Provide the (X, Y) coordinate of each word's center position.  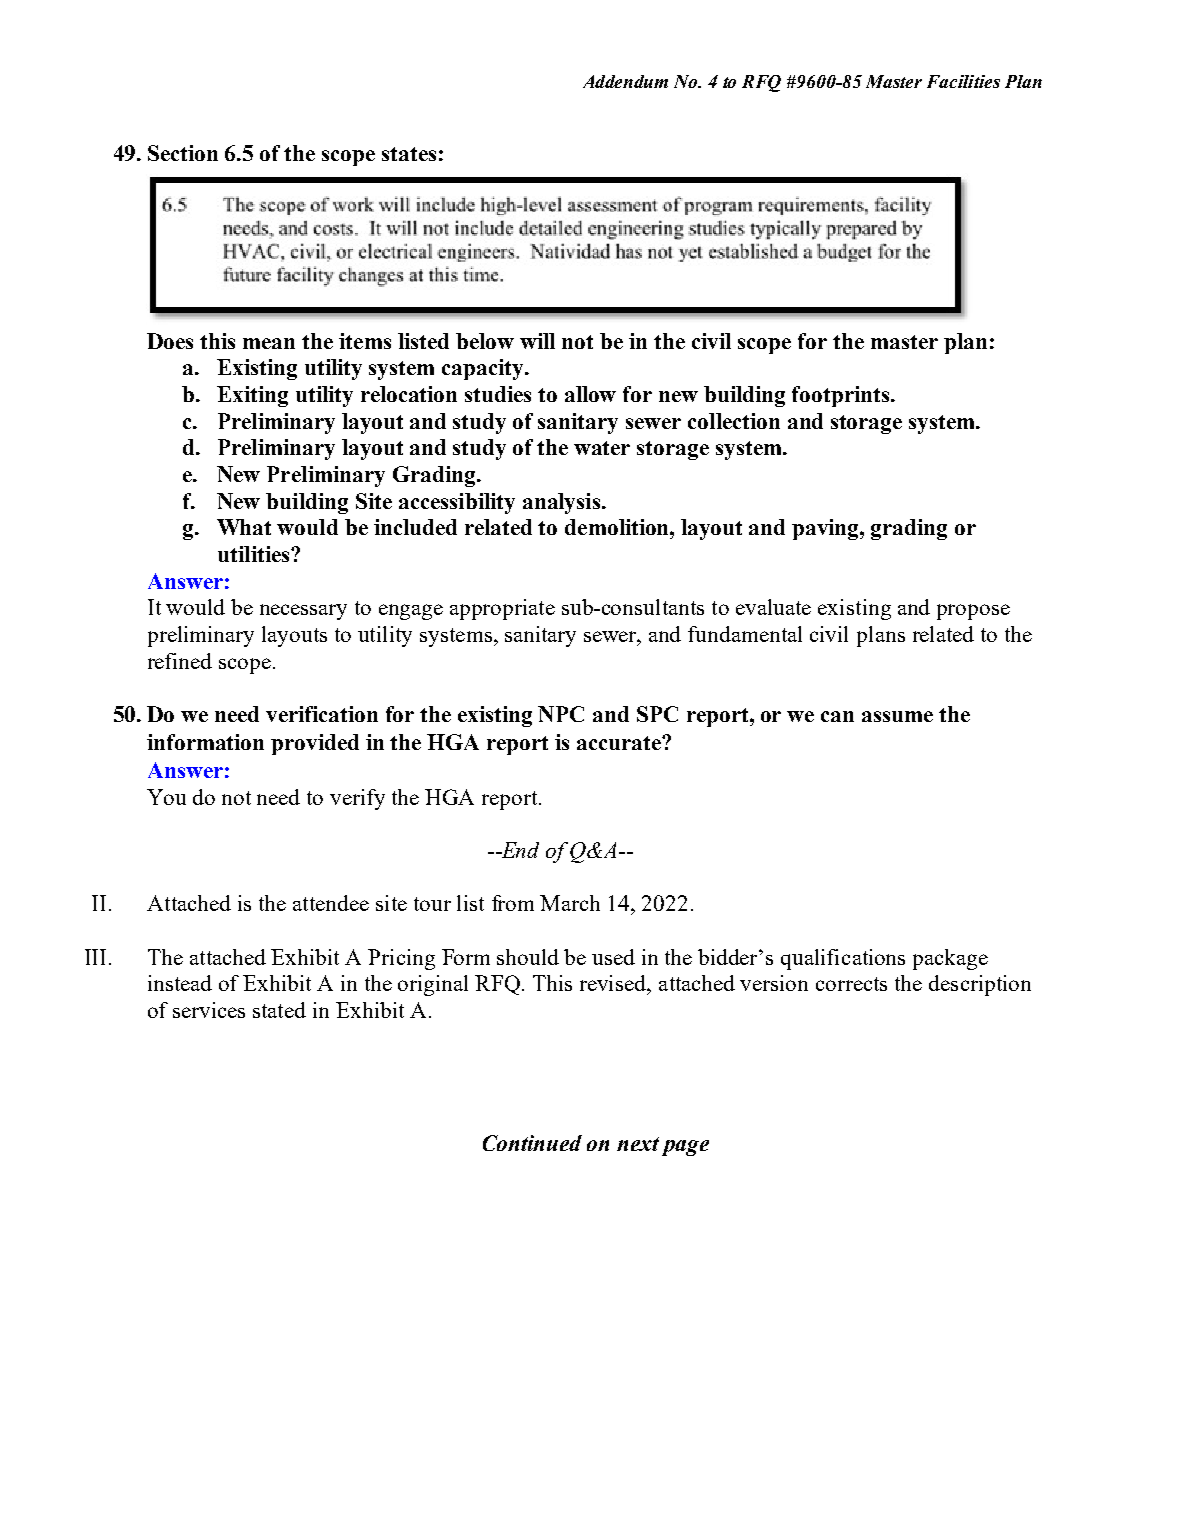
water (602, 448)
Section (183, 153)
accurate (620, 743)
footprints (842, 396)
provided (315, 744)
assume (897, 716)
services (209, 1010)
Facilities (963, 81)
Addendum (625, 81)
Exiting (252, 396)
